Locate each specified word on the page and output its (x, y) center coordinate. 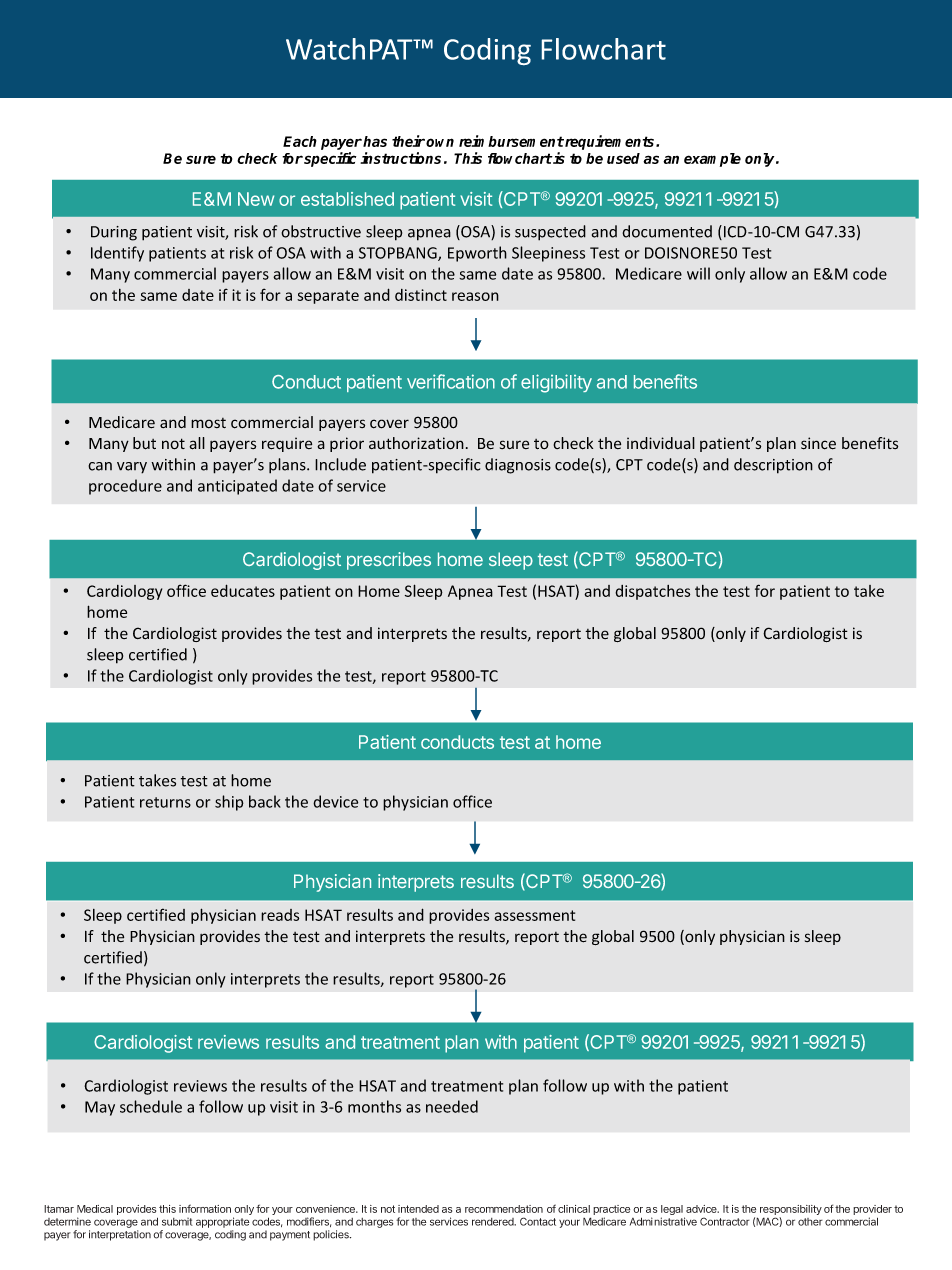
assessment (534, 915)
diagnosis (518, 466)
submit (177, 1222)
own (440, 142)
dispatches (652, 592)
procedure (125, 487)
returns (165, 802)
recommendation (504, 1209)
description (773, 466)
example (712, 160)
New (256, 199)
